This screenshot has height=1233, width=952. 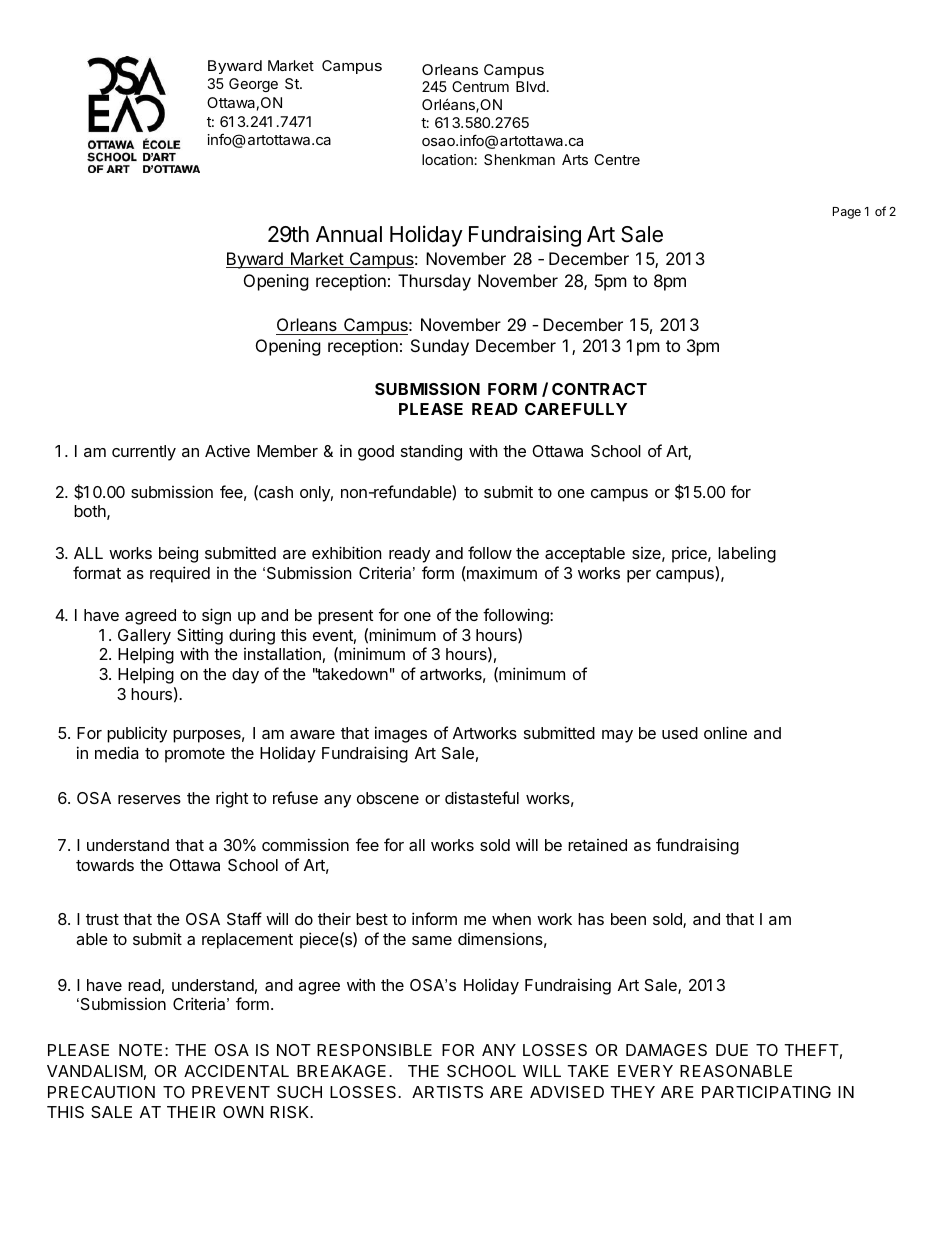 What do you see at coordinates (482, 797) in the screenshot?
I see `distasteful` at bounding box center [482, 797].
